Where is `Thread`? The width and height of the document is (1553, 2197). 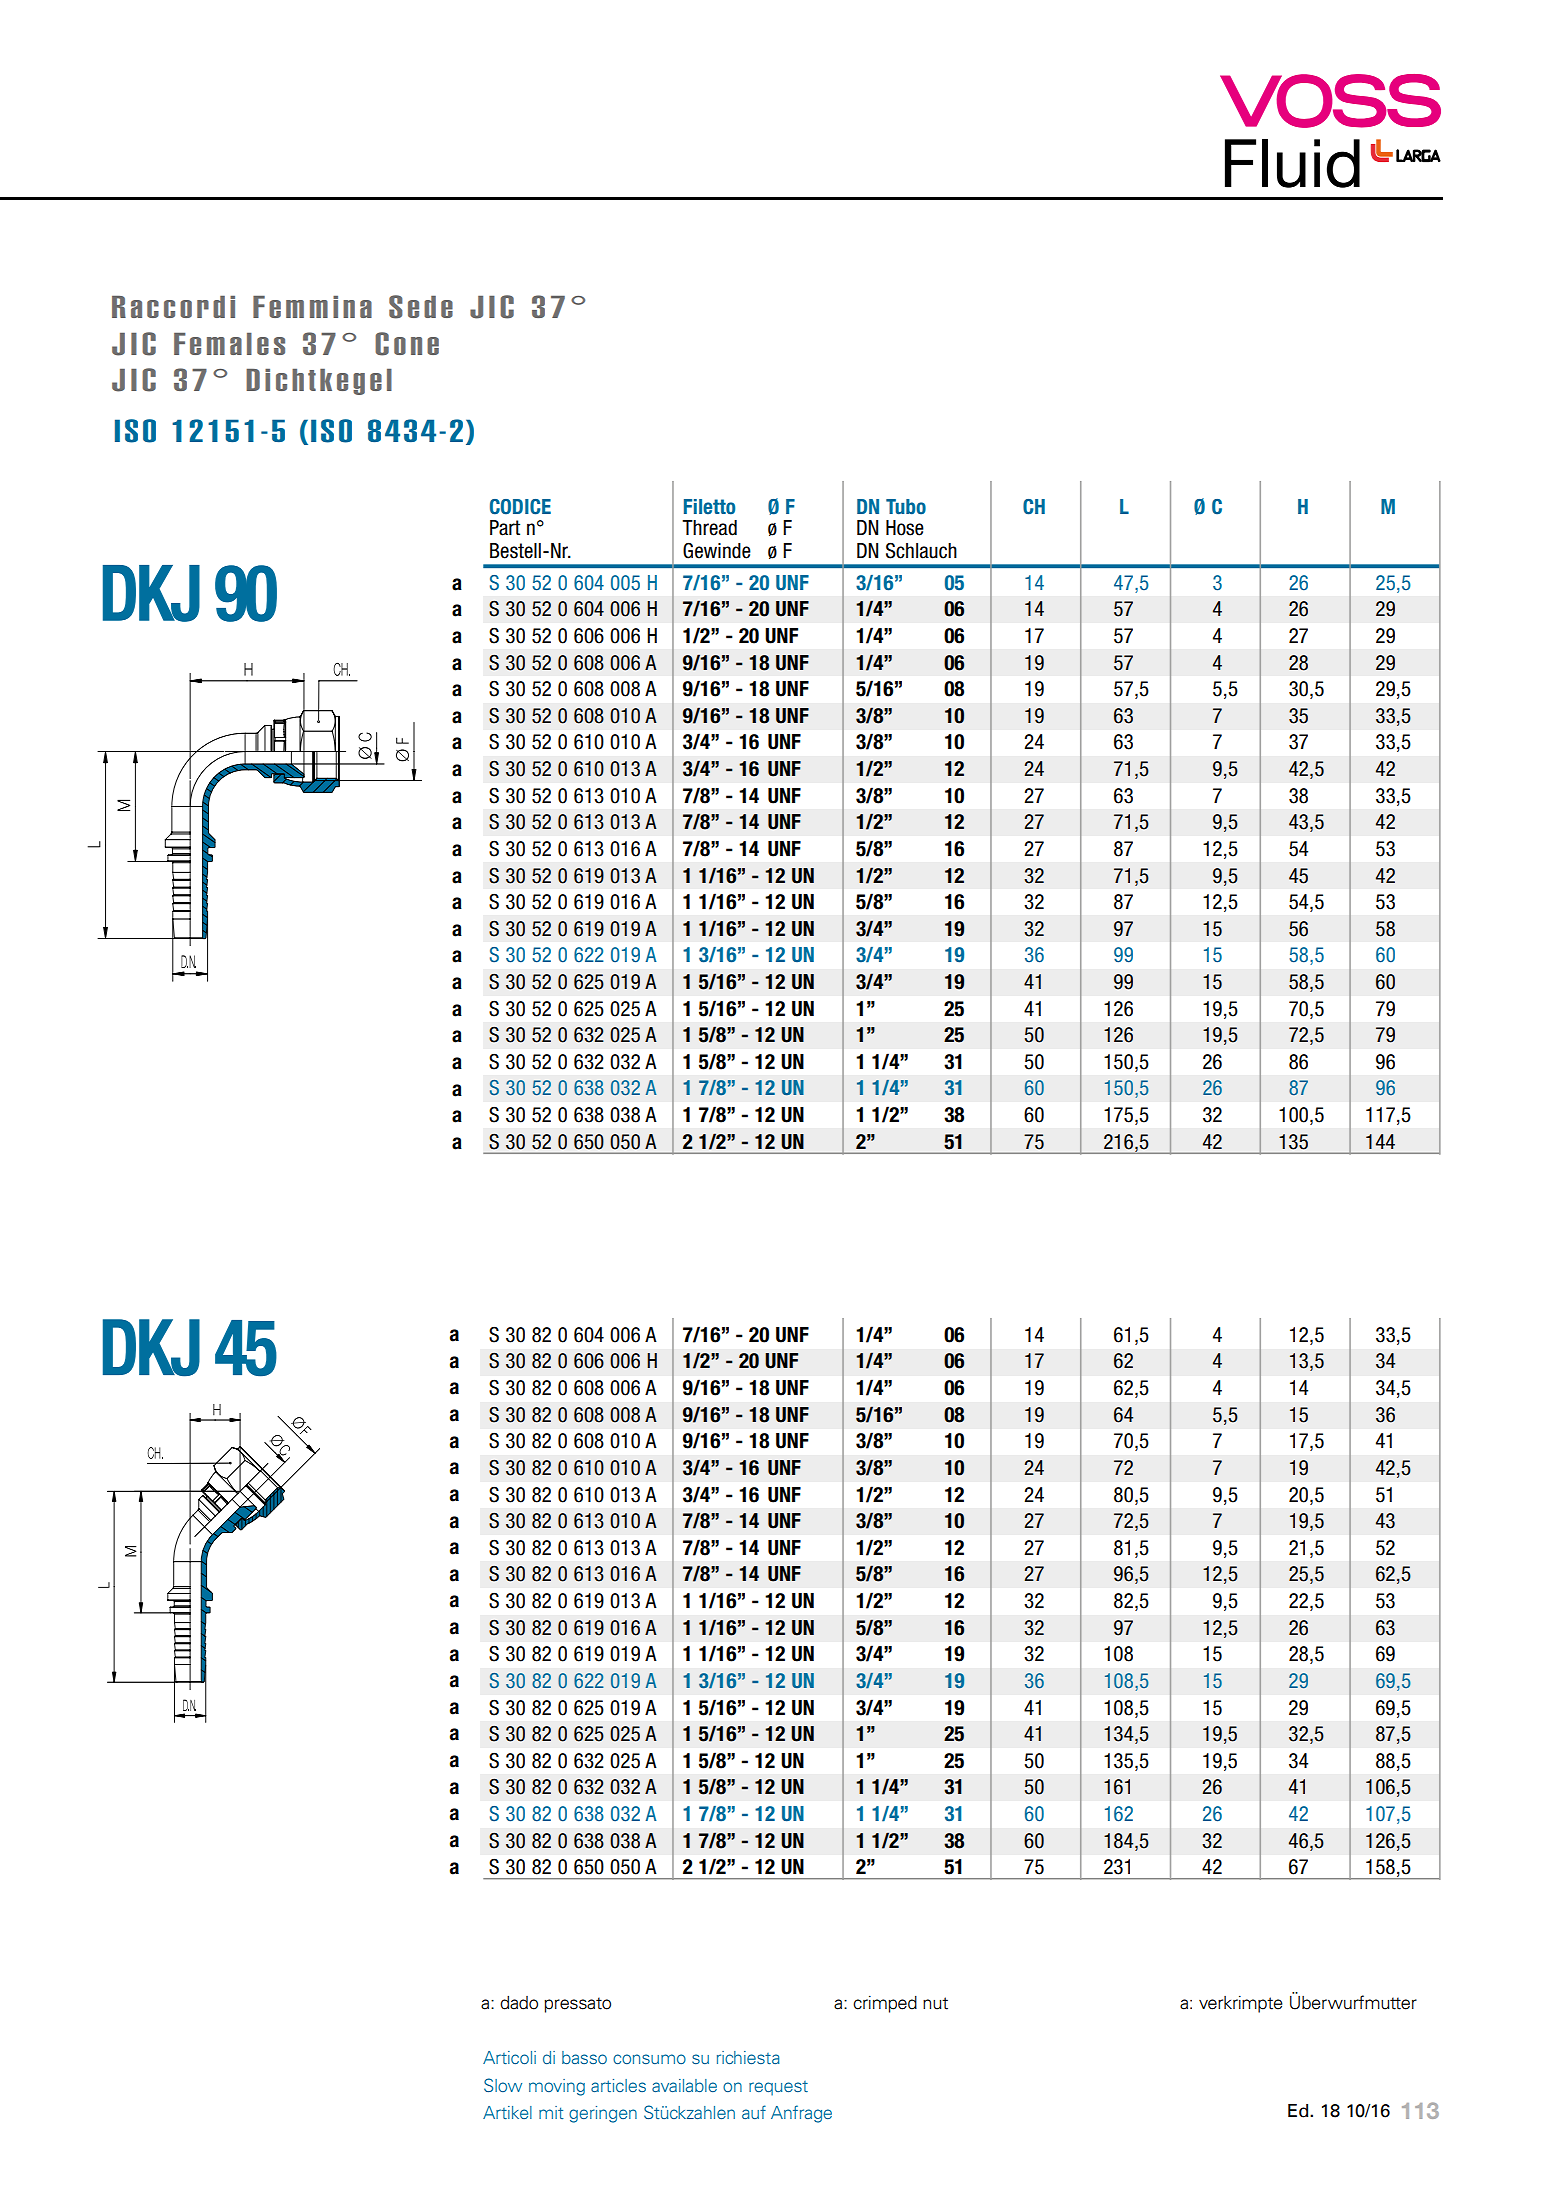
Thread is located at coordinates (709, 528).
